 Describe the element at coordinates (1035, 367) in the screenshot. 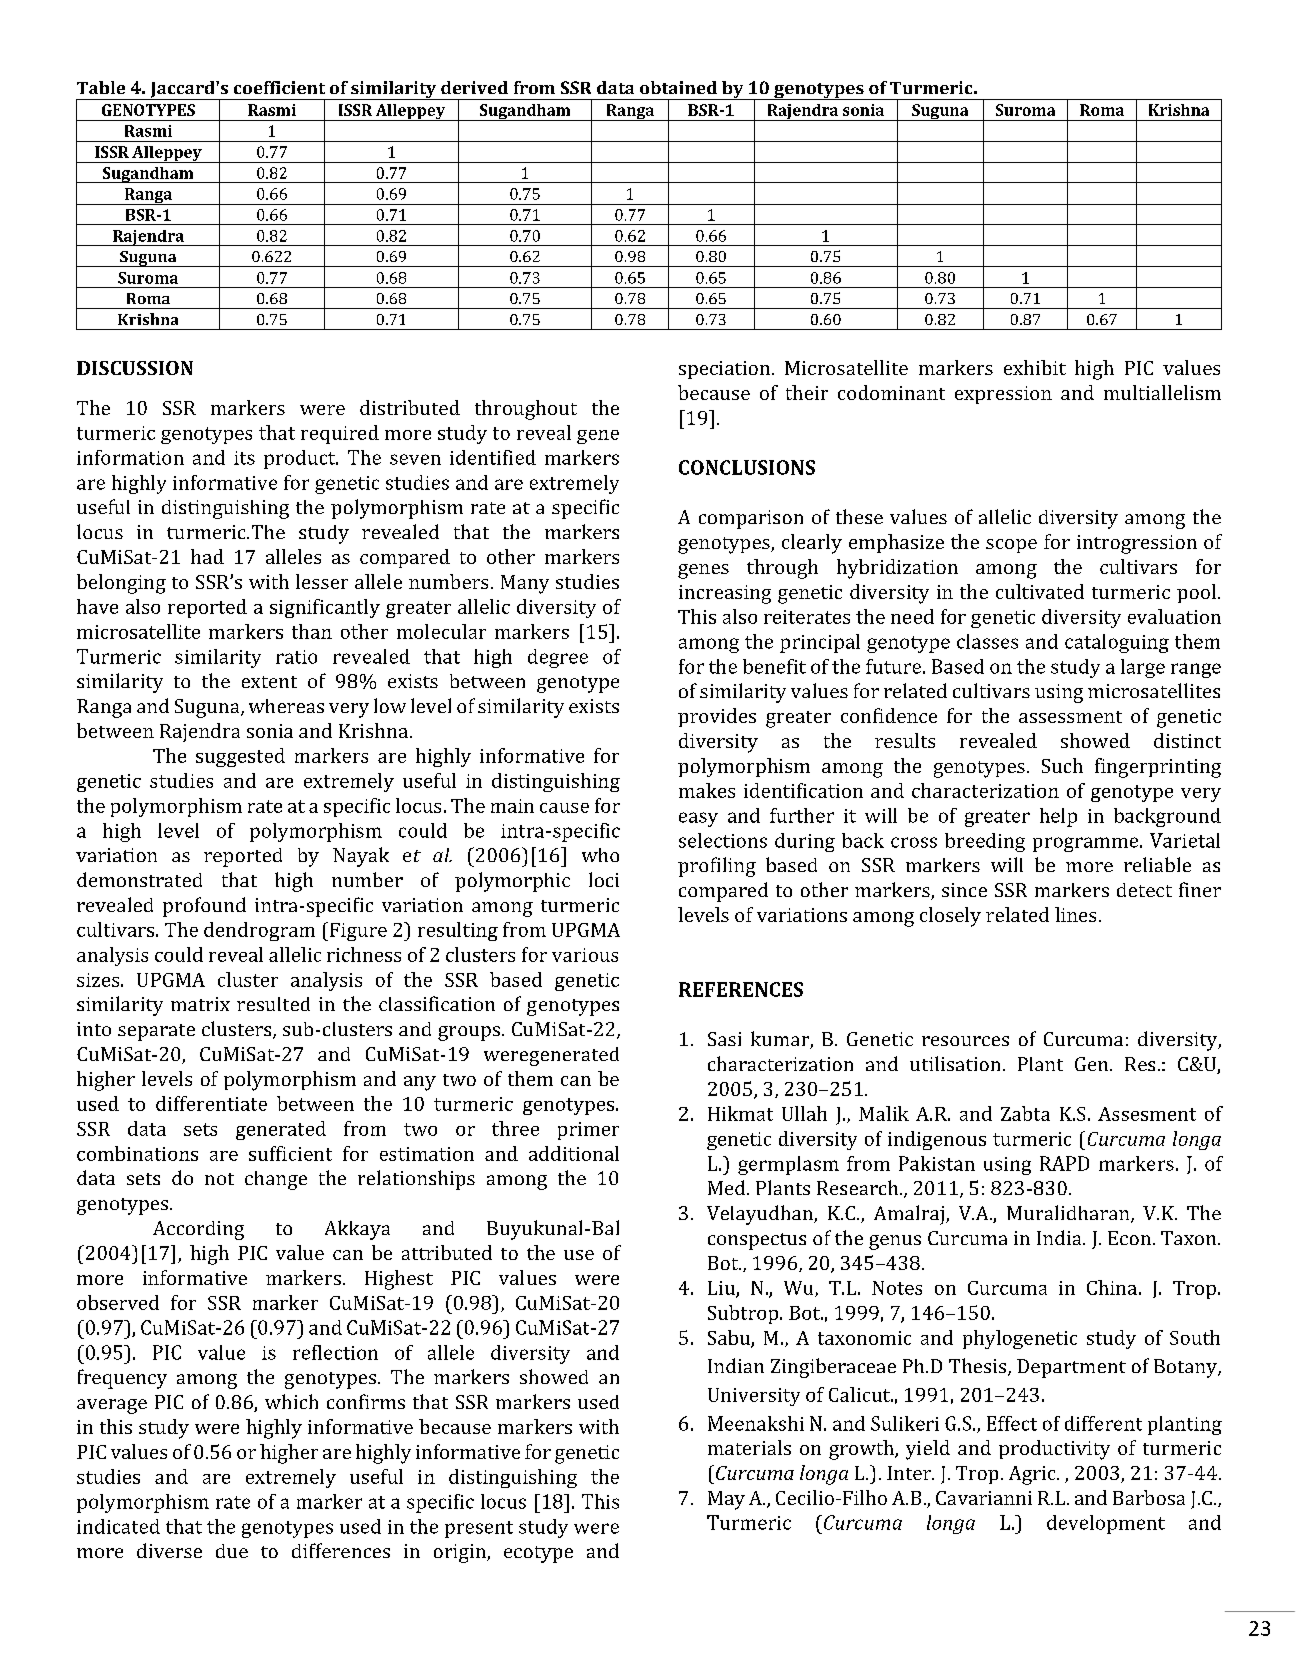

I see `exhibit` at that location.
